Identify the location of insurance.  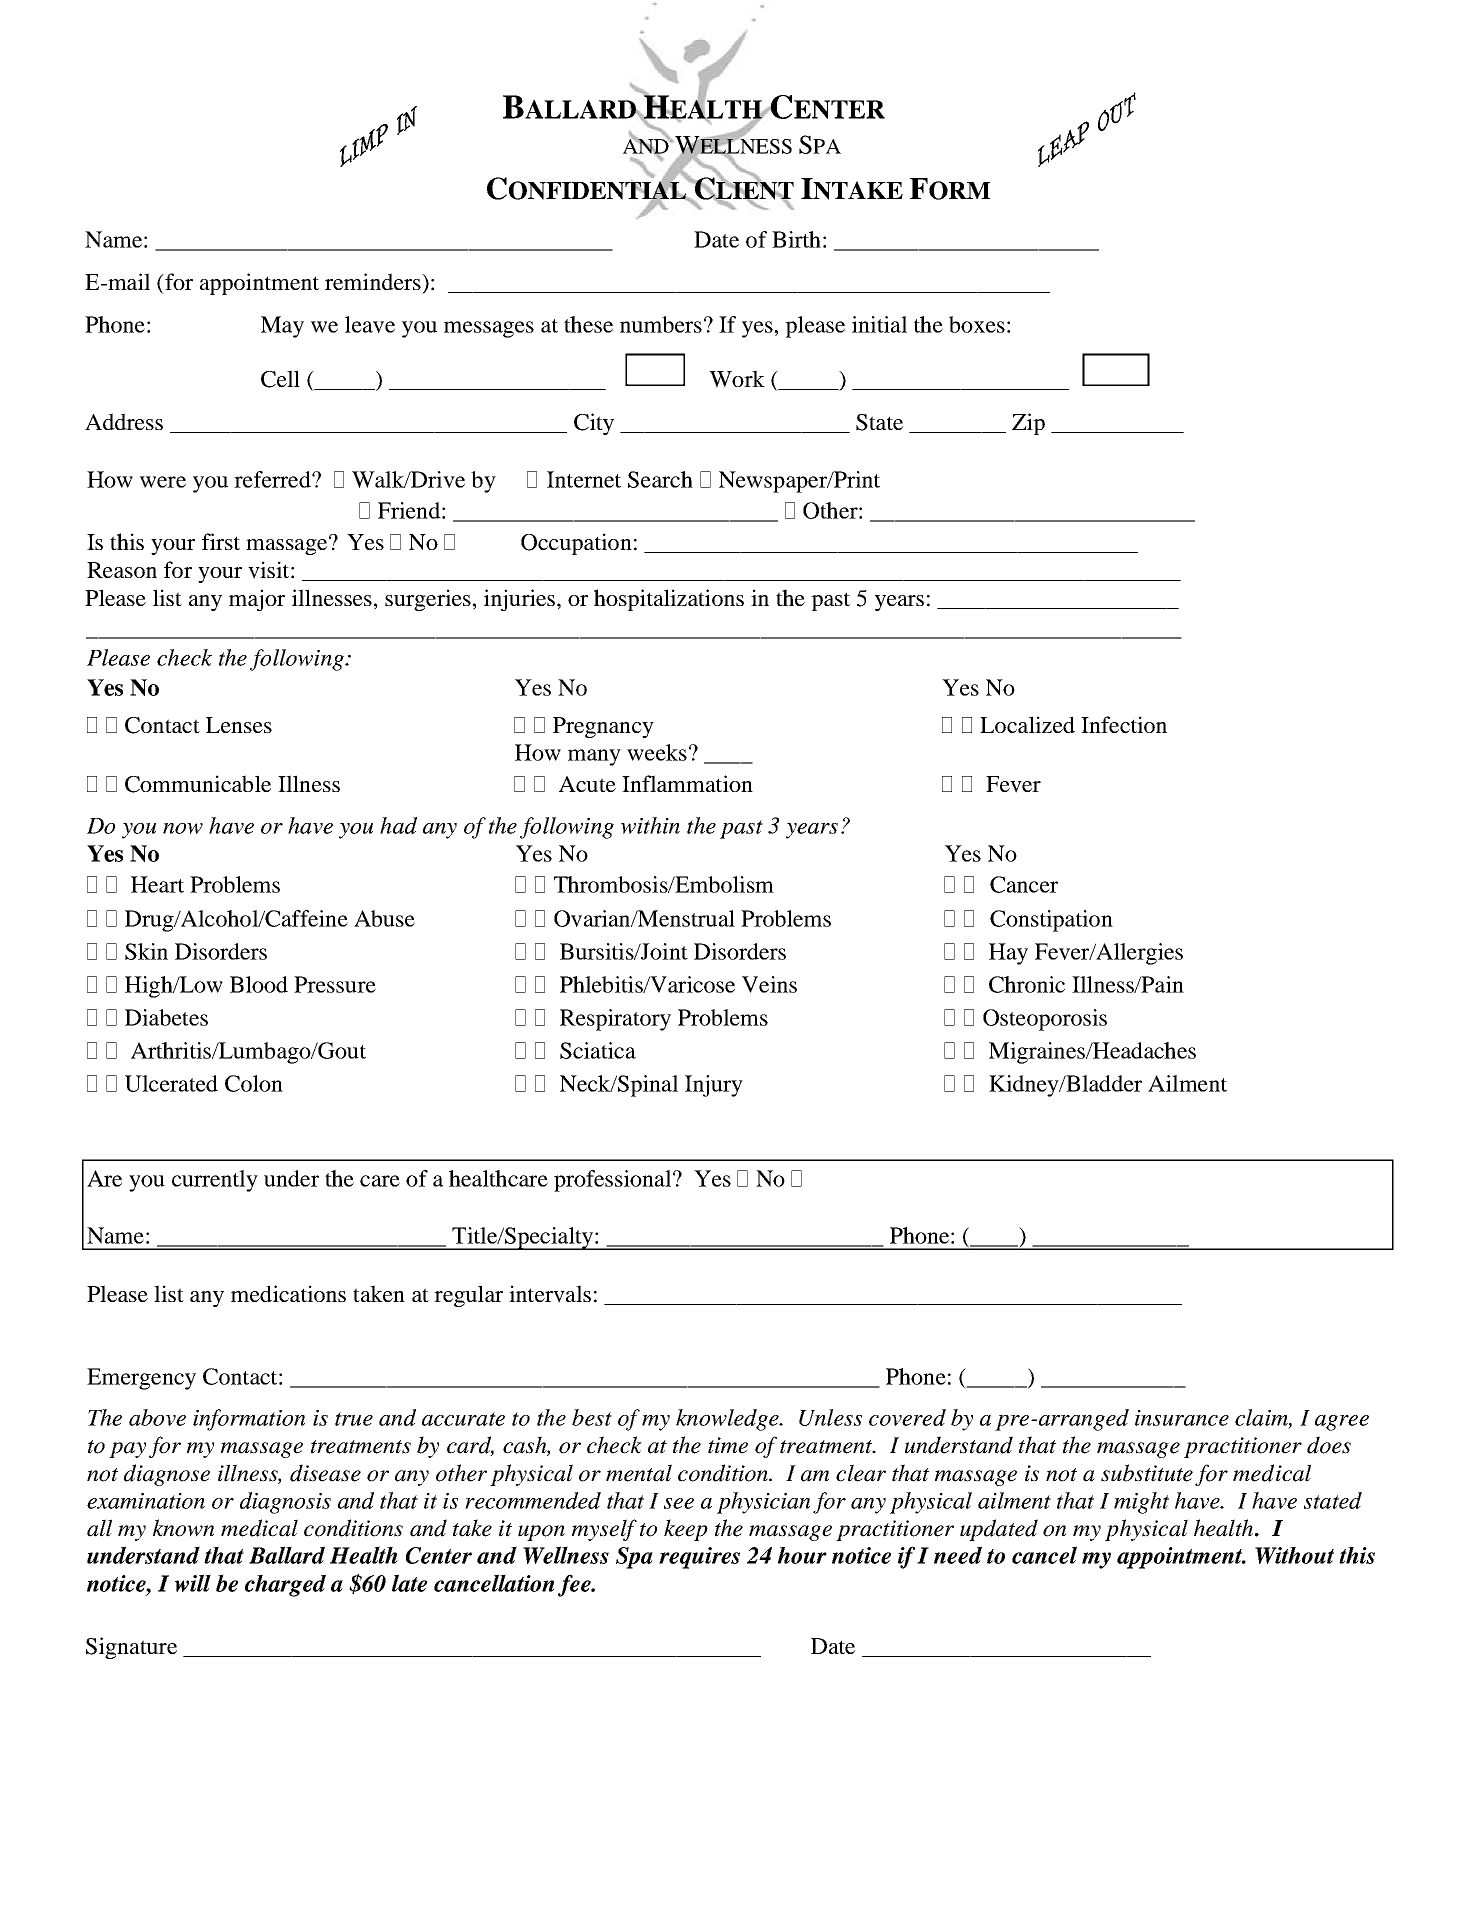
(1182, 1418).
